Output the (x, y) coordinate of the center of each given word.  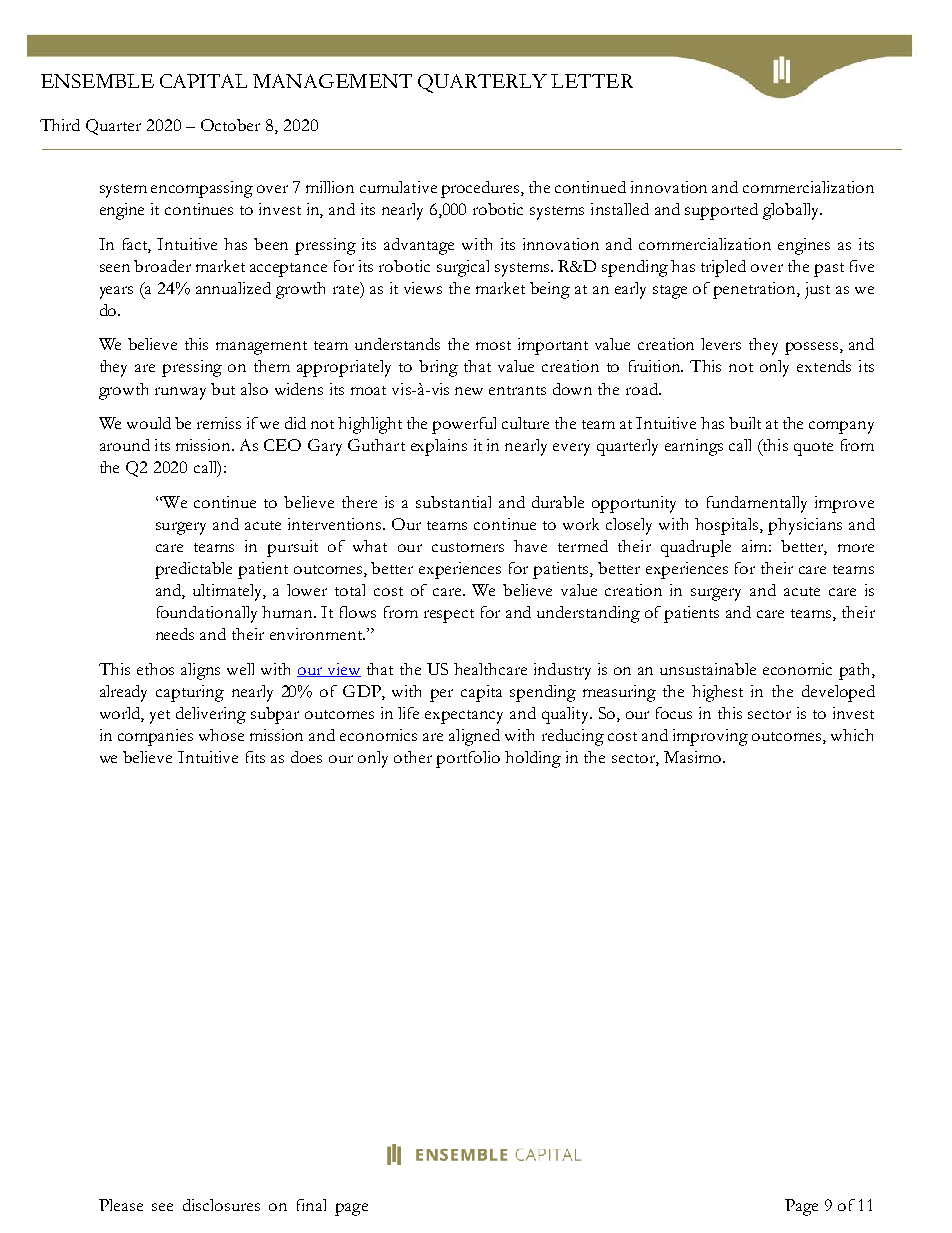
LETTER (592, 81)
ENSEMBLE (97, 81)
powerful (464, 425)
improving (710, 737)
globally (792, 211)
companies (155, 737)
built (745, 423)
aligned (474, 737)
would (149, 423)
